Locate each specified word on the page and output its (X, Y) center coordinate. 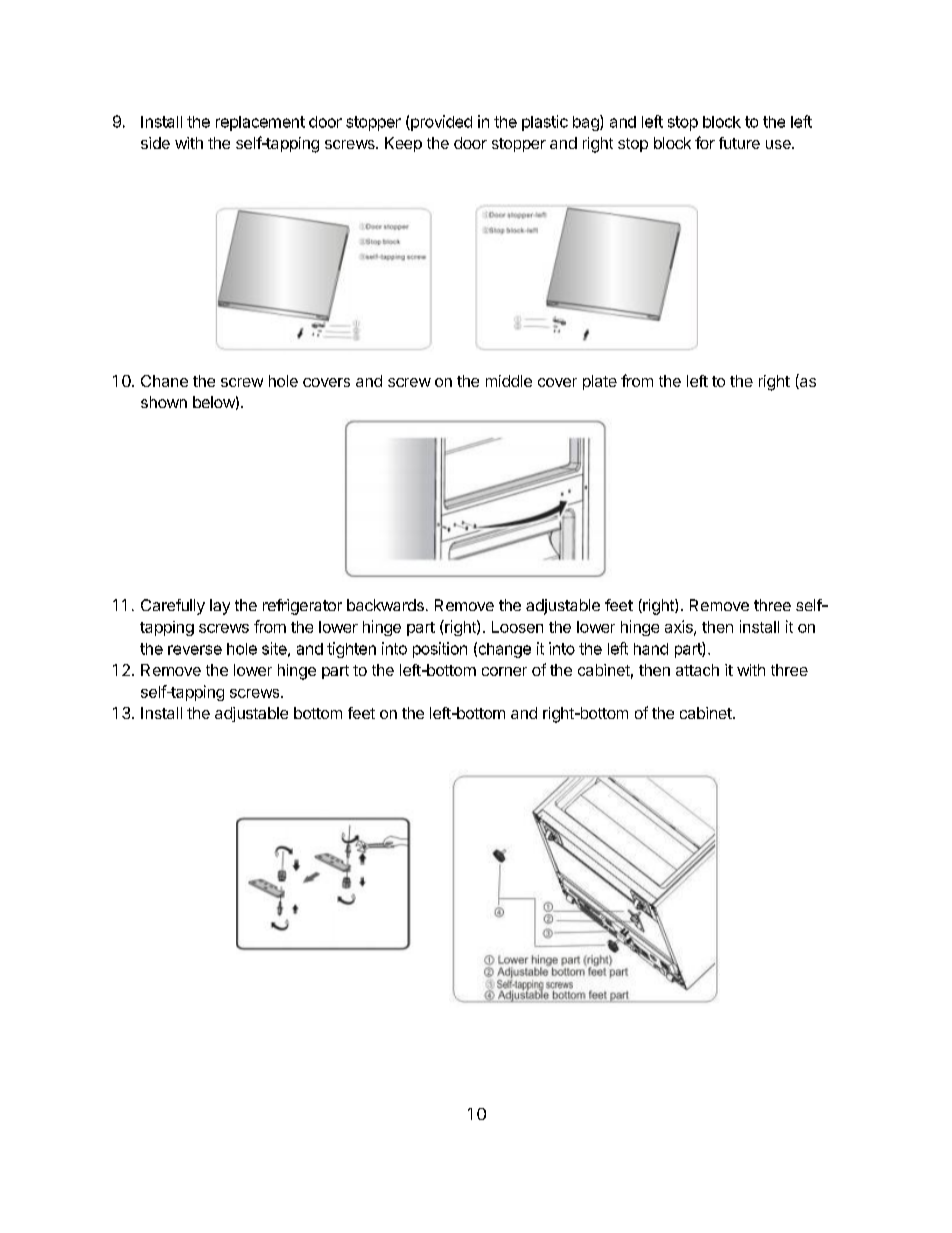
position (440, 650)
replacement (260, 123)
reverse (195, 650)
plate (600, 382)
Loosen (517, 627)
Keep (403, 144)
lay (220, 607)
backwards (385, 605)
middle (509, 381)
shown (164, 402)
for (705, 142)
